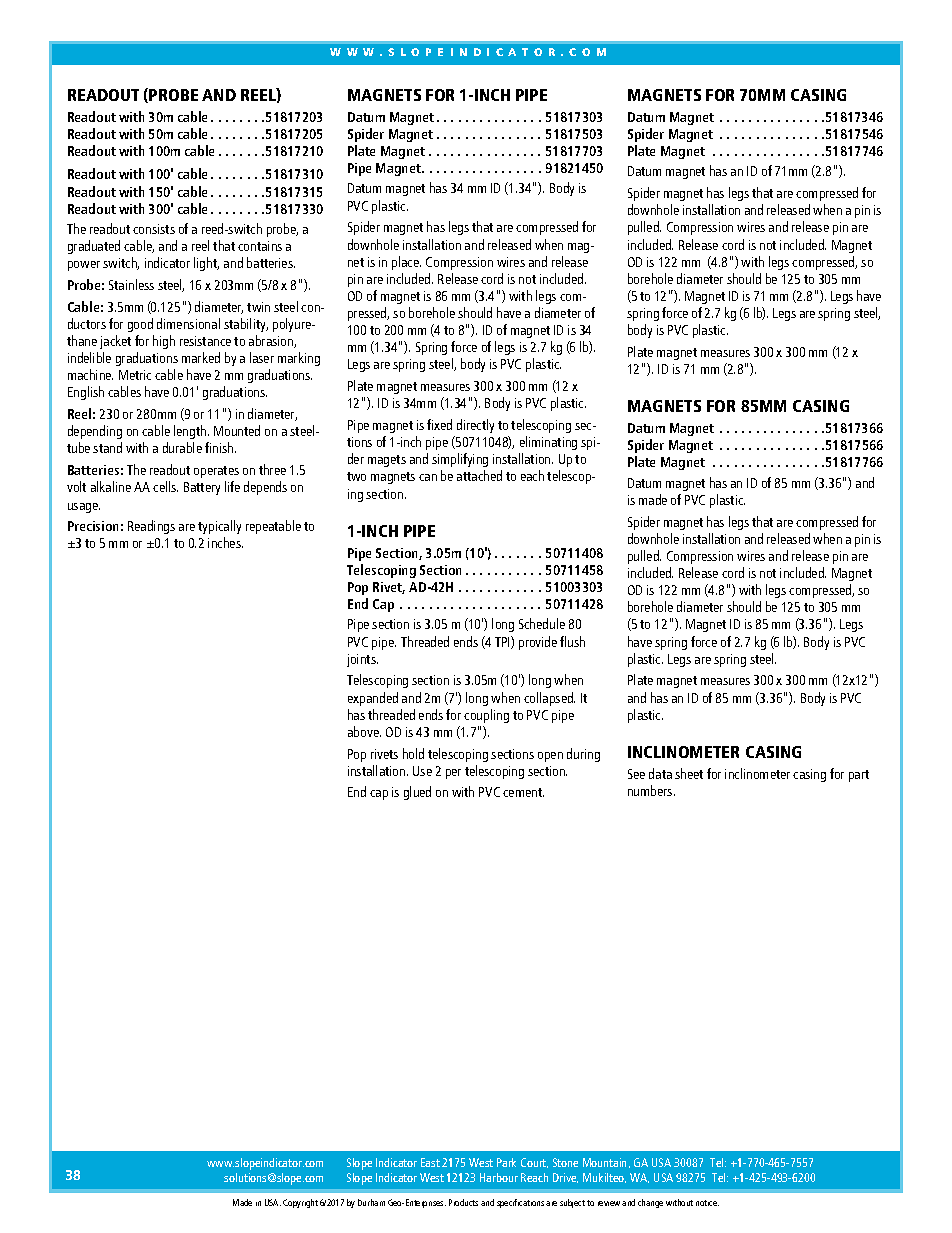 The height and width of the screenshot is (1233, 952). Describe the element at coordinates (499, 1177) in the screenshot. I see `Harbour` at that location.
